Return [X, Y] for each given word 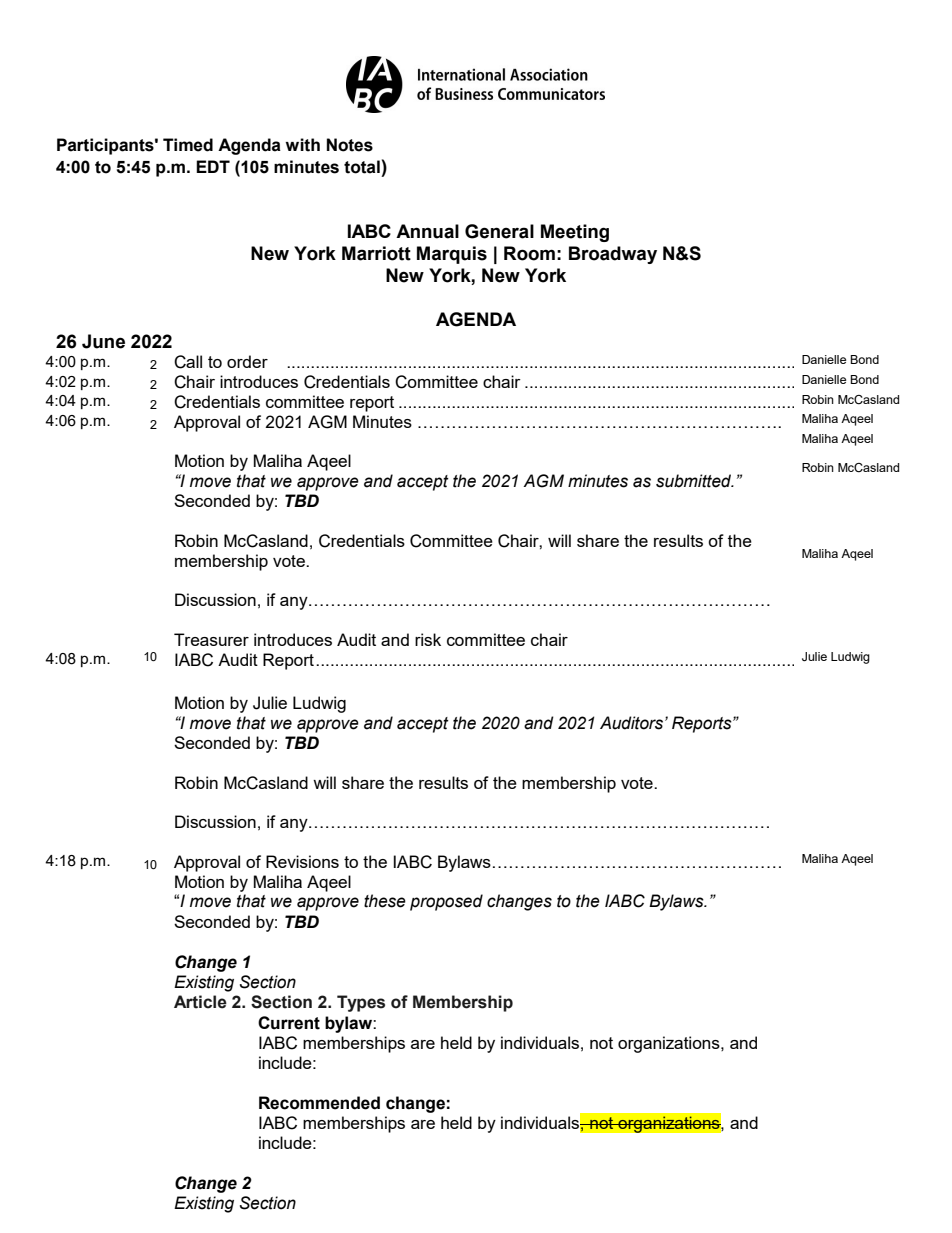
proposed [446, 902]
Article [200, 1002]
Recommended [319, 1103]
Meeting [575, 233]
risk [428, 639]
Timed [188, 145]
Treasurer [211, 639]
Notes [350, 145]
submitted [695, 481]
